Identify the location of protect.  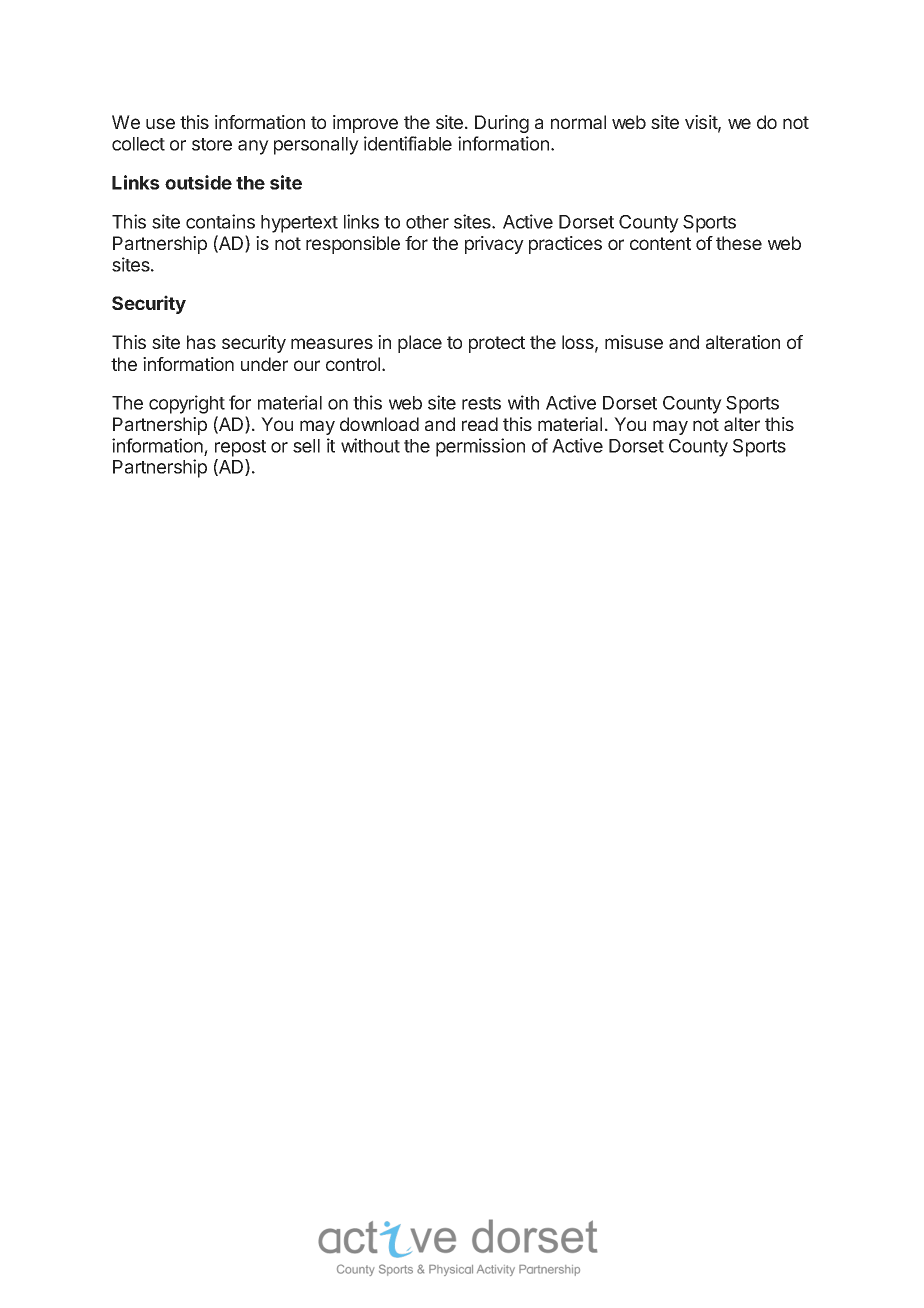
(497, 344).
